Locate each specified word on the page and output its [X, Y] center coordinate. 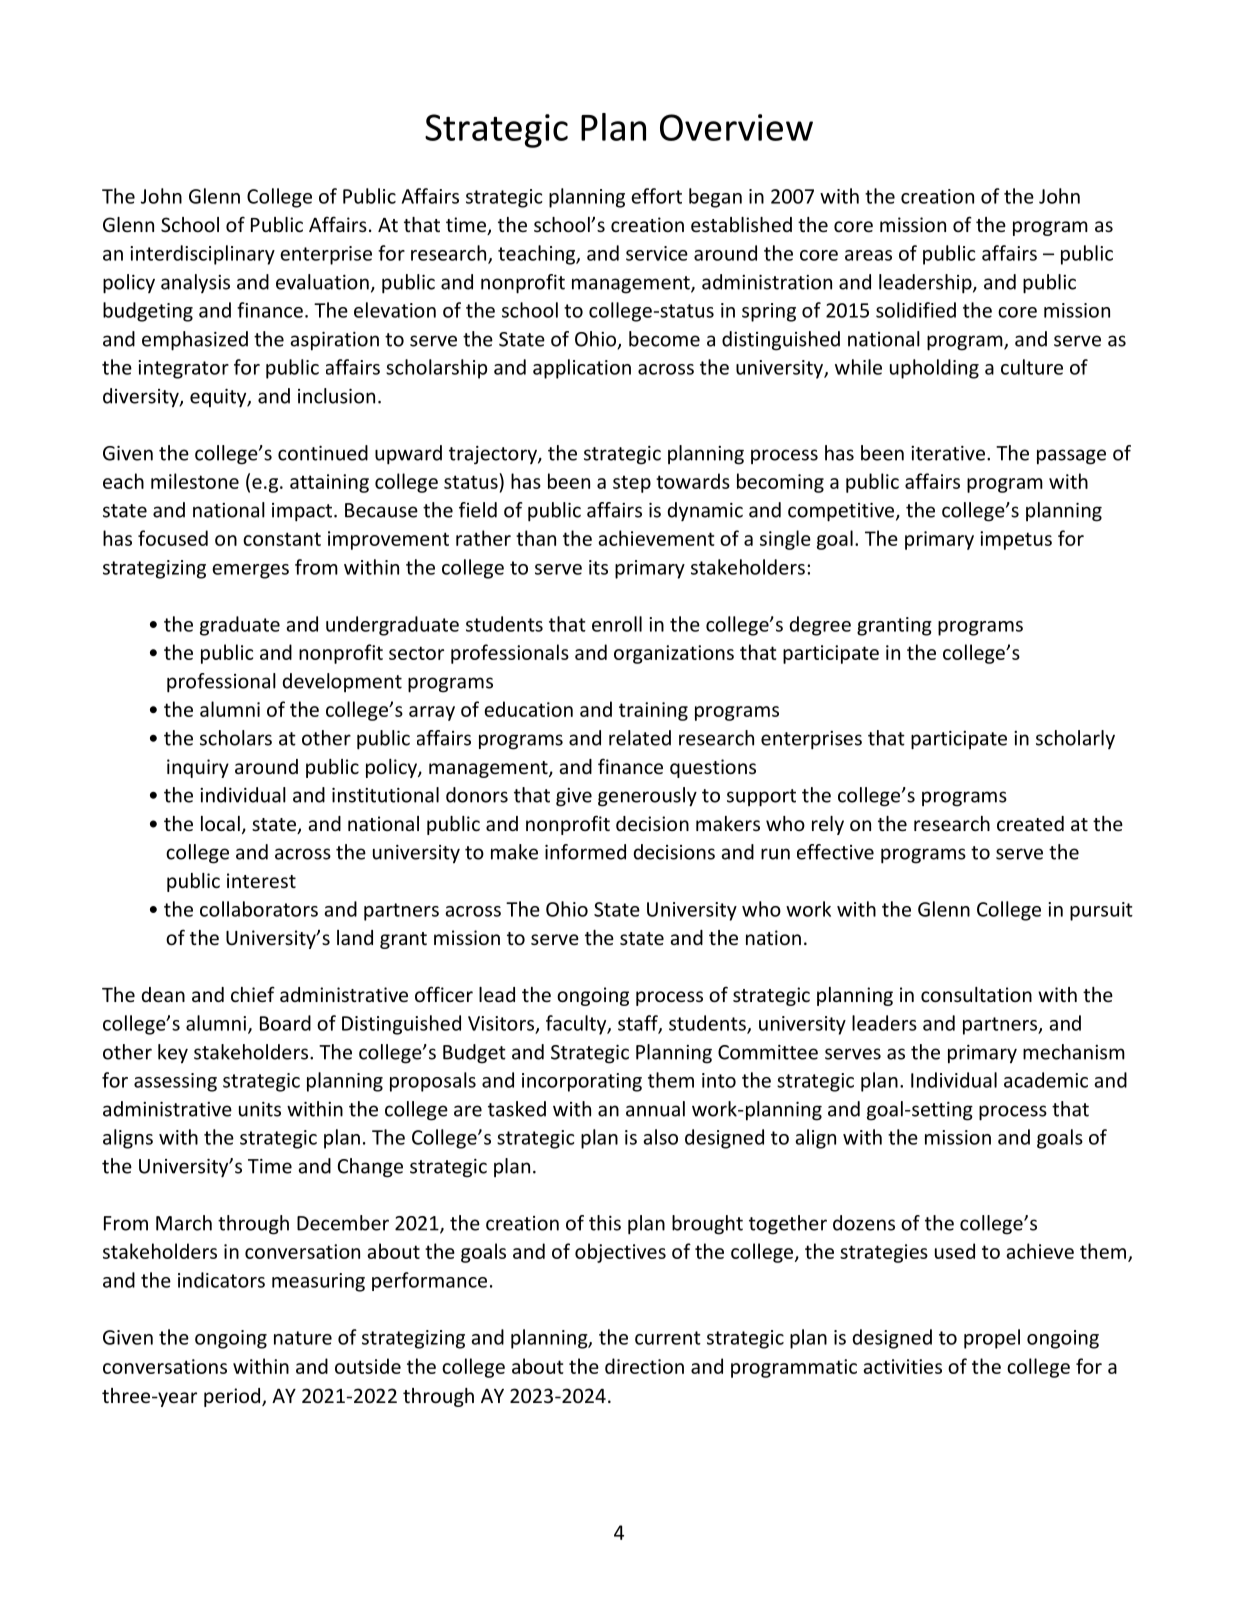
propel [992, 1339]
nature [303, 1338]
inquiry [198, 768]
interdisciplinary [202, 255]
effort [656, 196]
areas [868, 255]
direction [644, 1366]
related [640, 738]
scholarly [1075, 739]
